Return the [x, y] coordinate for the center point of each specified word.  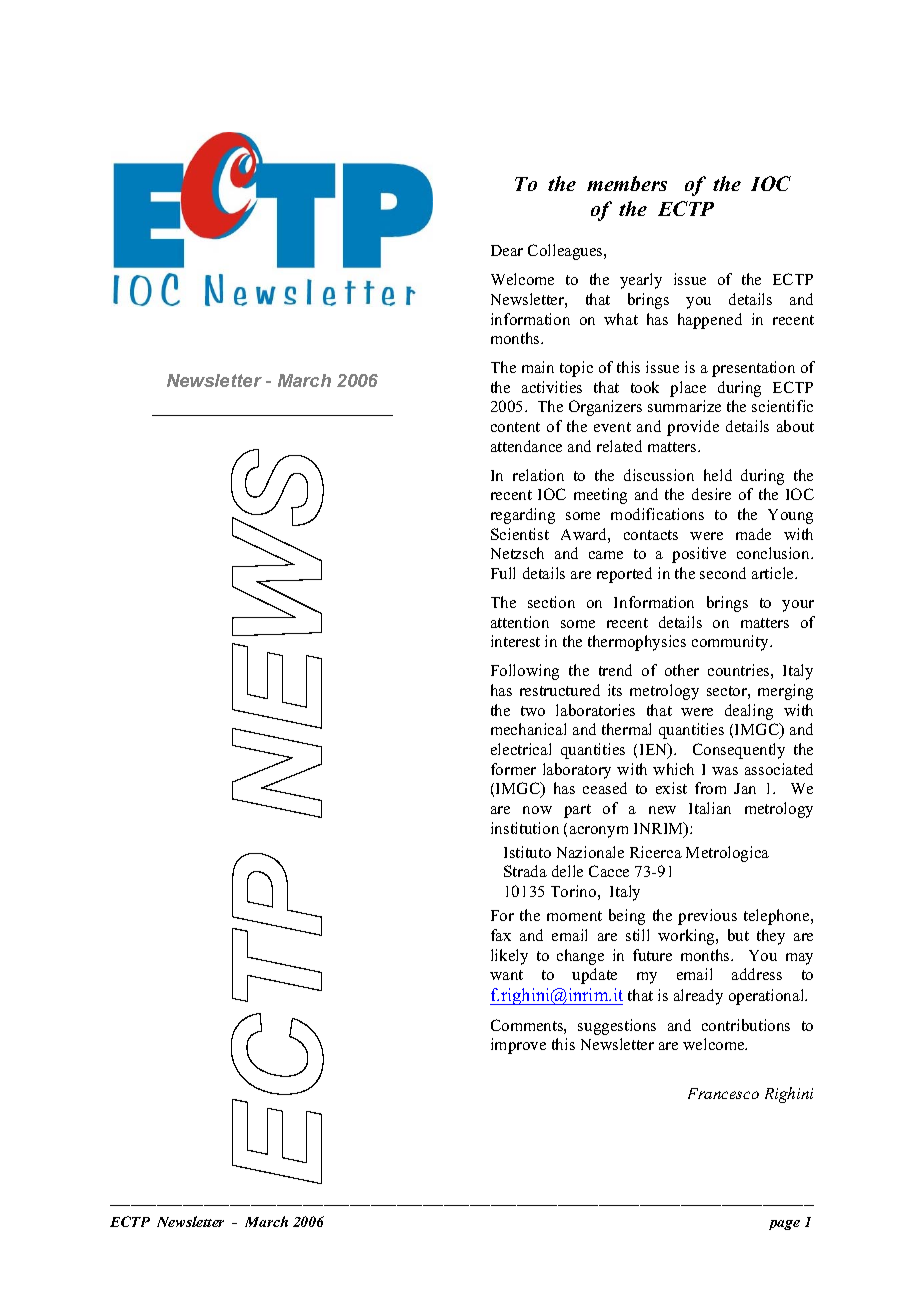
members [627, 183]
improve [518, 1046]
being [627, 917]
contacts [651, 535]
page [784, 1225]
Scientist [520, 534]
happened [710, 321]
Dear [507, 250]
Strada [525, 871]
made [753, 534]
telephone [778, 917]
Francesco [723, 1093]
